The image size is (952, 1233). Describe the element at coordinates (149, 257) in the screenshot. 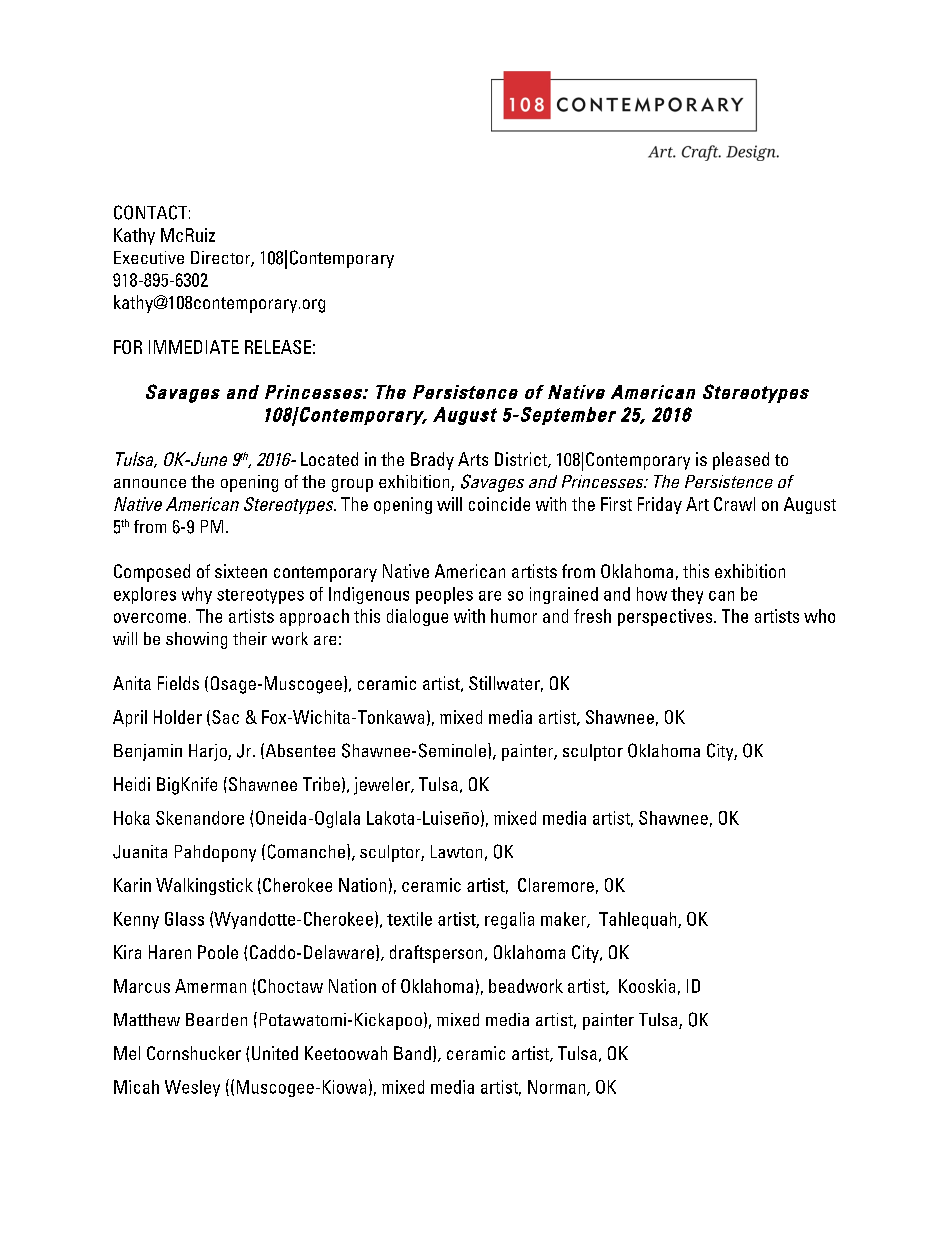

I see `Executive` at that location.
